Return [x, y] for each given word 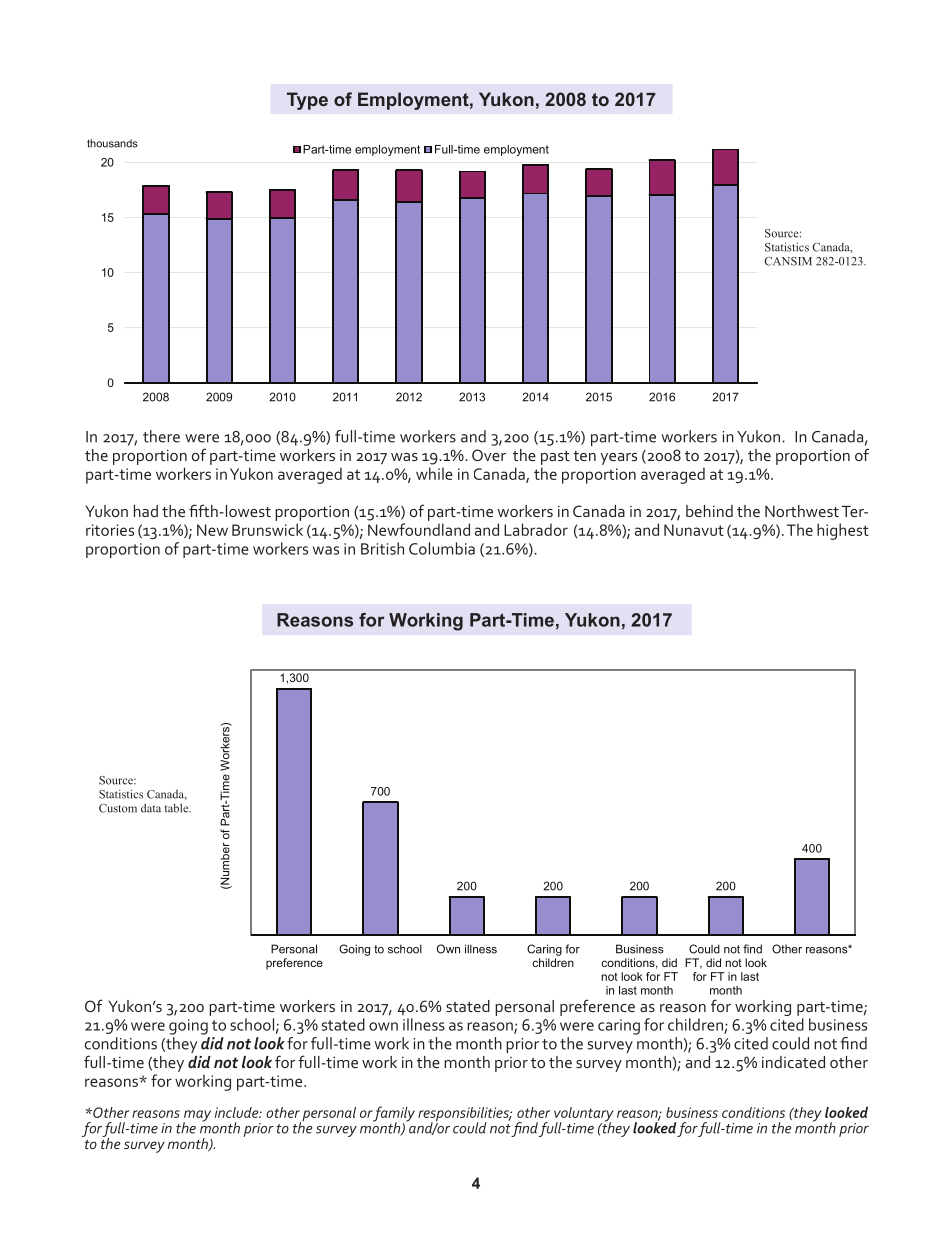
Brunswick [267, 529]
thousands [112, 143]
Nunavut [694, 530]
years [618, 459]
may [197, 1117]
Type [307, 101]
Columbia [442, 548]
